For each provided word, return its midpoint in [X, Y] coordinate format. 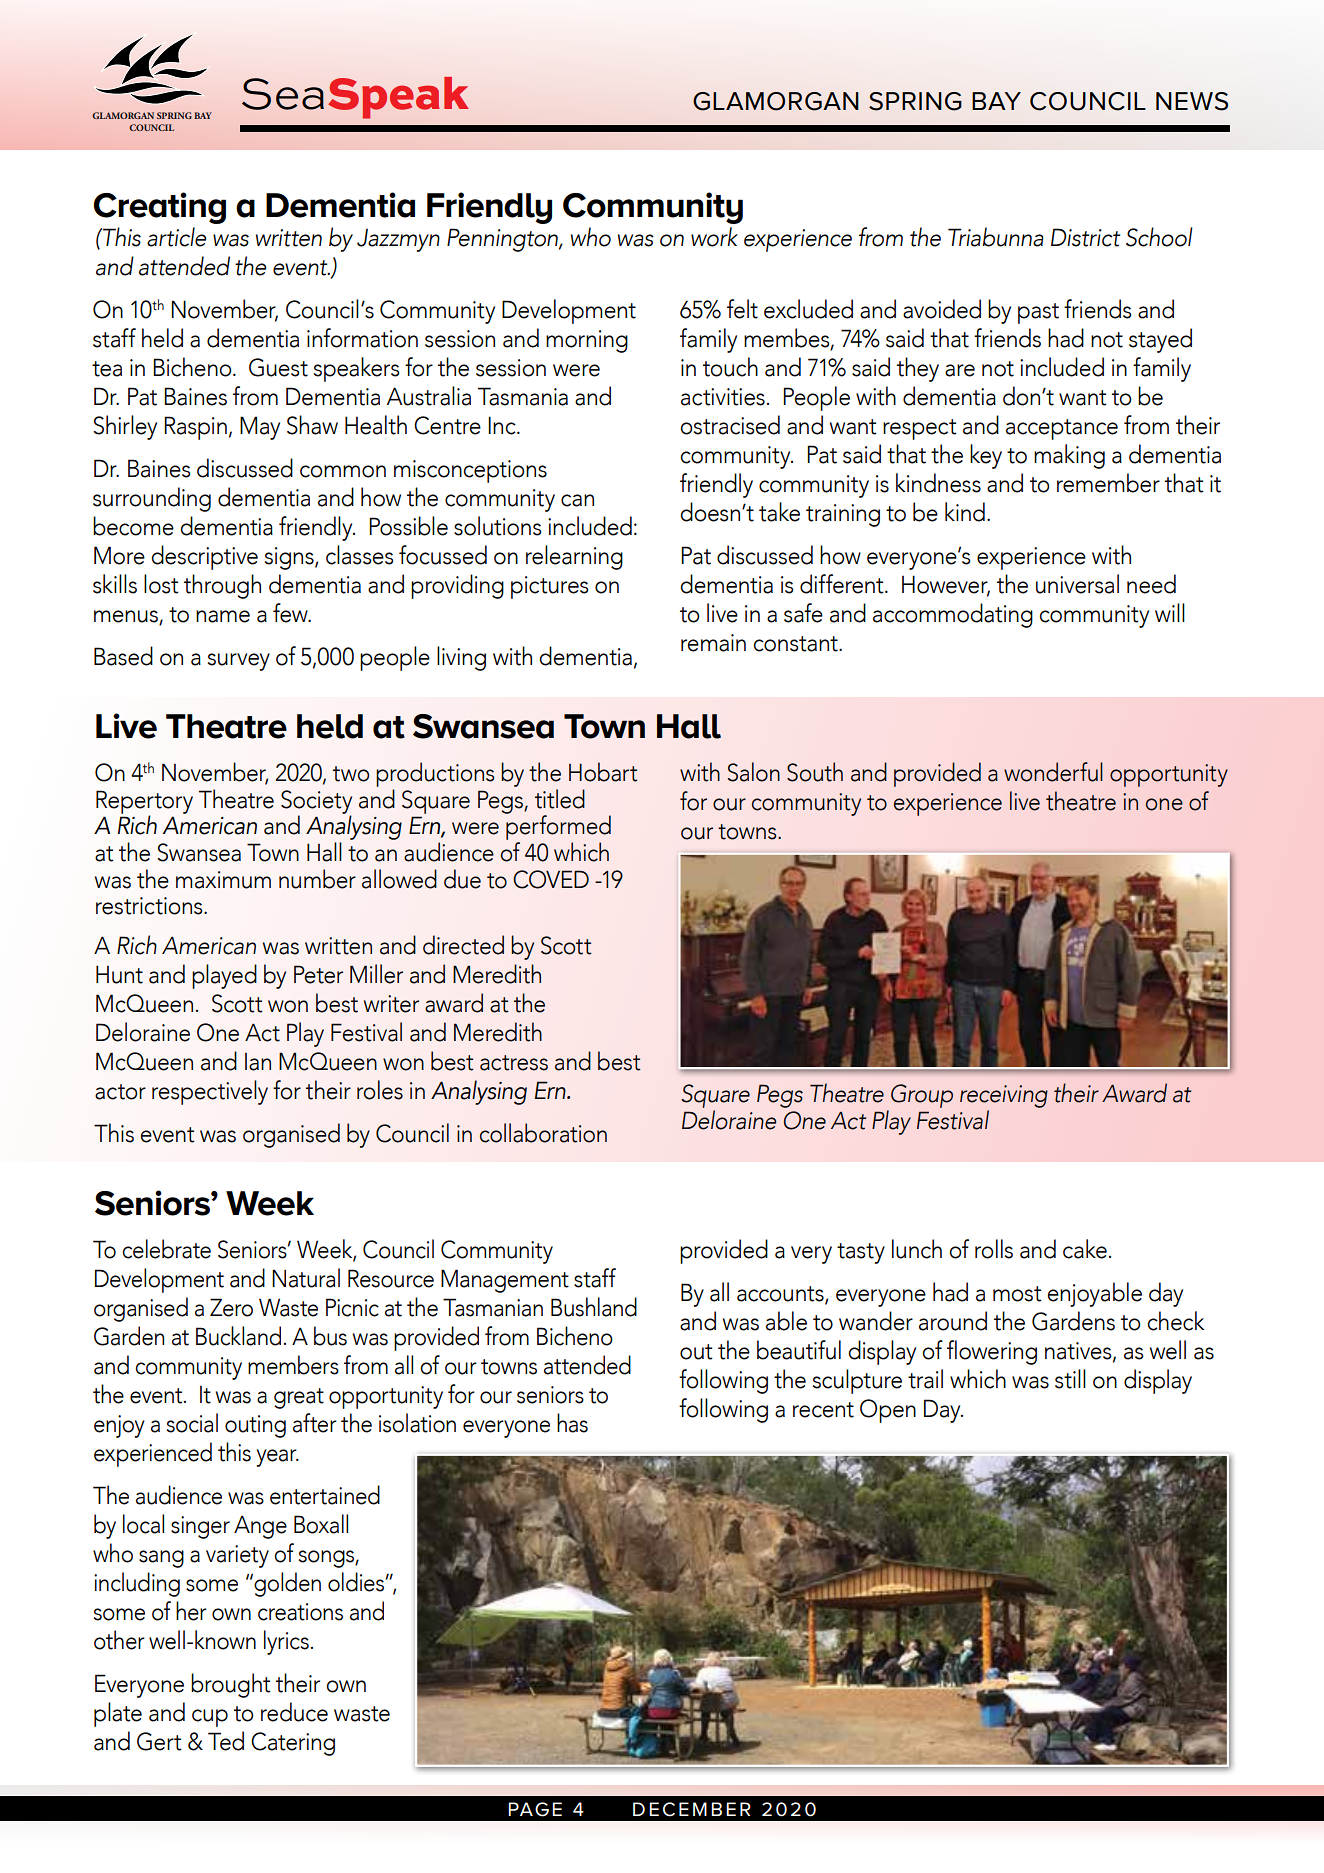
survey [239, 662]
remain [713, 643]
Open [888, 1411]
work [714, 237]
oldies [356, 1582]
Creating [159, 208]
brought [231, 1685]
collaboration [543, 1133]
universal [1077, 584]
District [1085, 237]
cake [1085, 1249]
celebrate [166, 1249]
